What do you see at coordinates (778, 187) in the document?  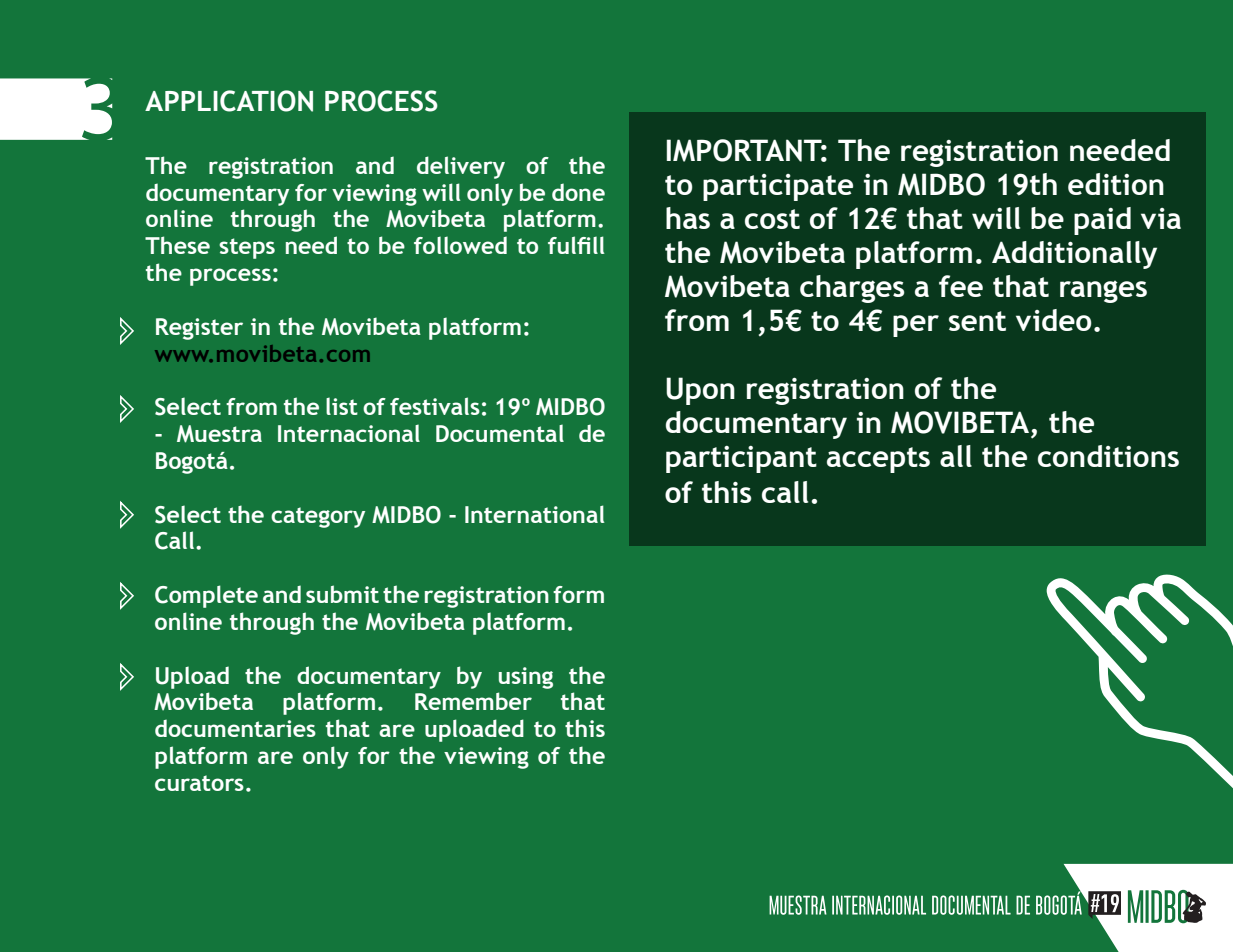 I see `participate` at bounding box center [778, 187].
